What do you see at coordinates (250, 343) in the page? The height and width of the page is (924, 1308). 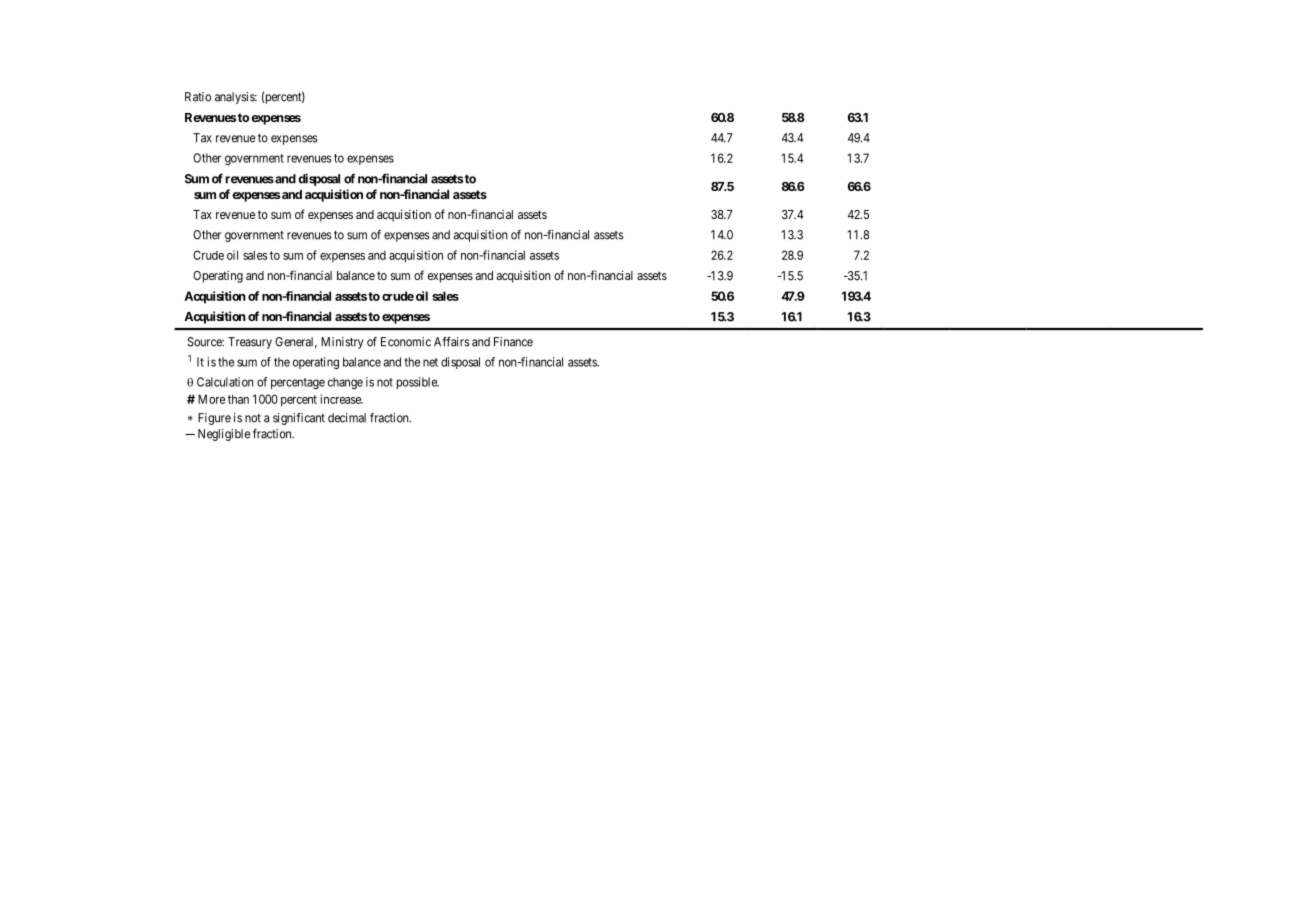 I see `Treasury` at bounding box center [250, 343].
